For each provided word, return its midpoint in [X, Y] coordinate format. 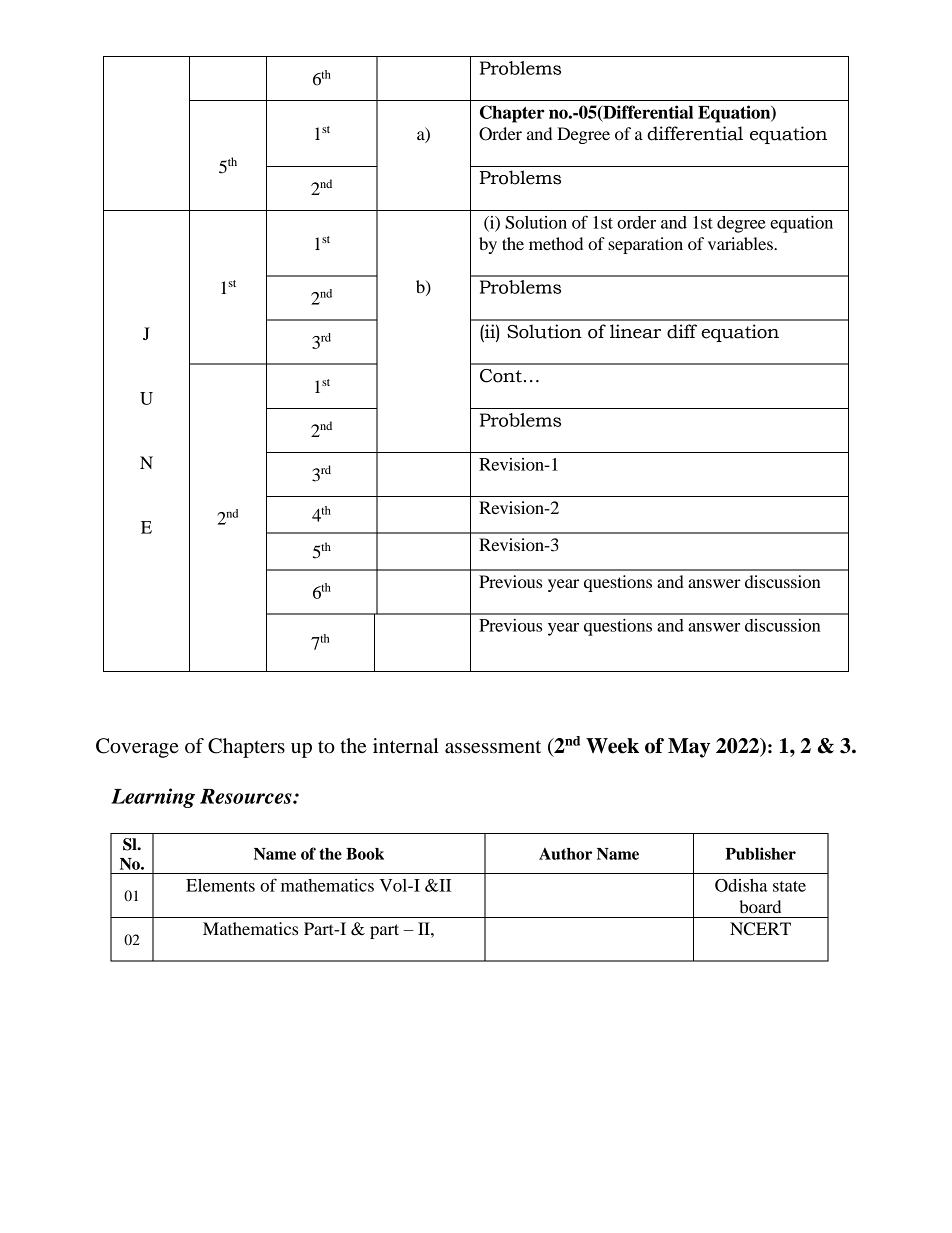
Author [565, 854]
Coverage [137, 748]
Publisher [760, 853]
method [556, 243]
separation [645, 245]
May [689, 748]
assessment [493, 747]
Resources [247, 796]
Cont [501, 376]
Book [365, 854]
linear [635, 331]
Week [612, 746]
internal [406, 746]
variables [741, 243]
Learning [153, 798]
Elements [220, 885]
